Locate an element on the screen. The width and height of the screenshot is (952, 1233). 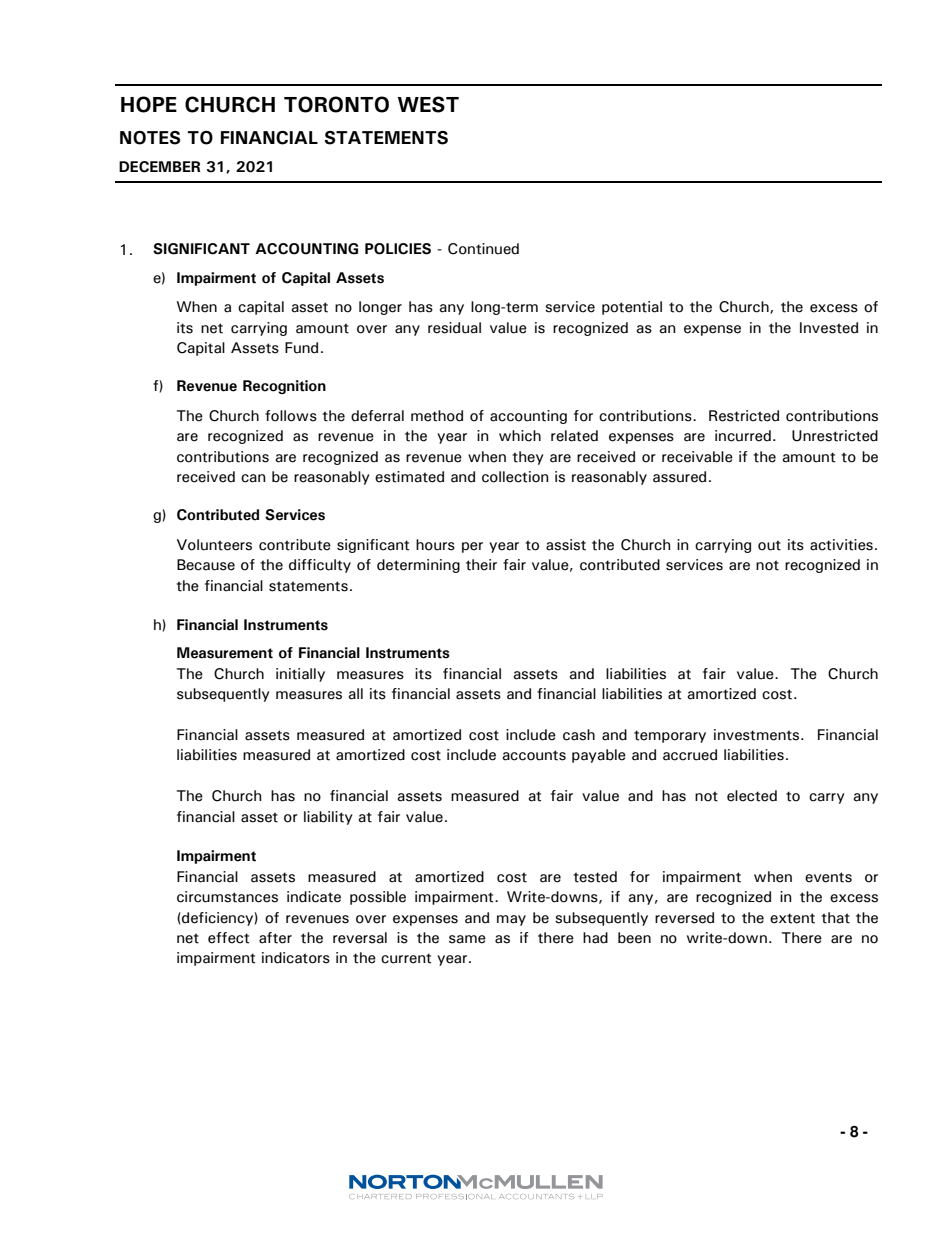
WEST is located at coordinates (428, 104).
